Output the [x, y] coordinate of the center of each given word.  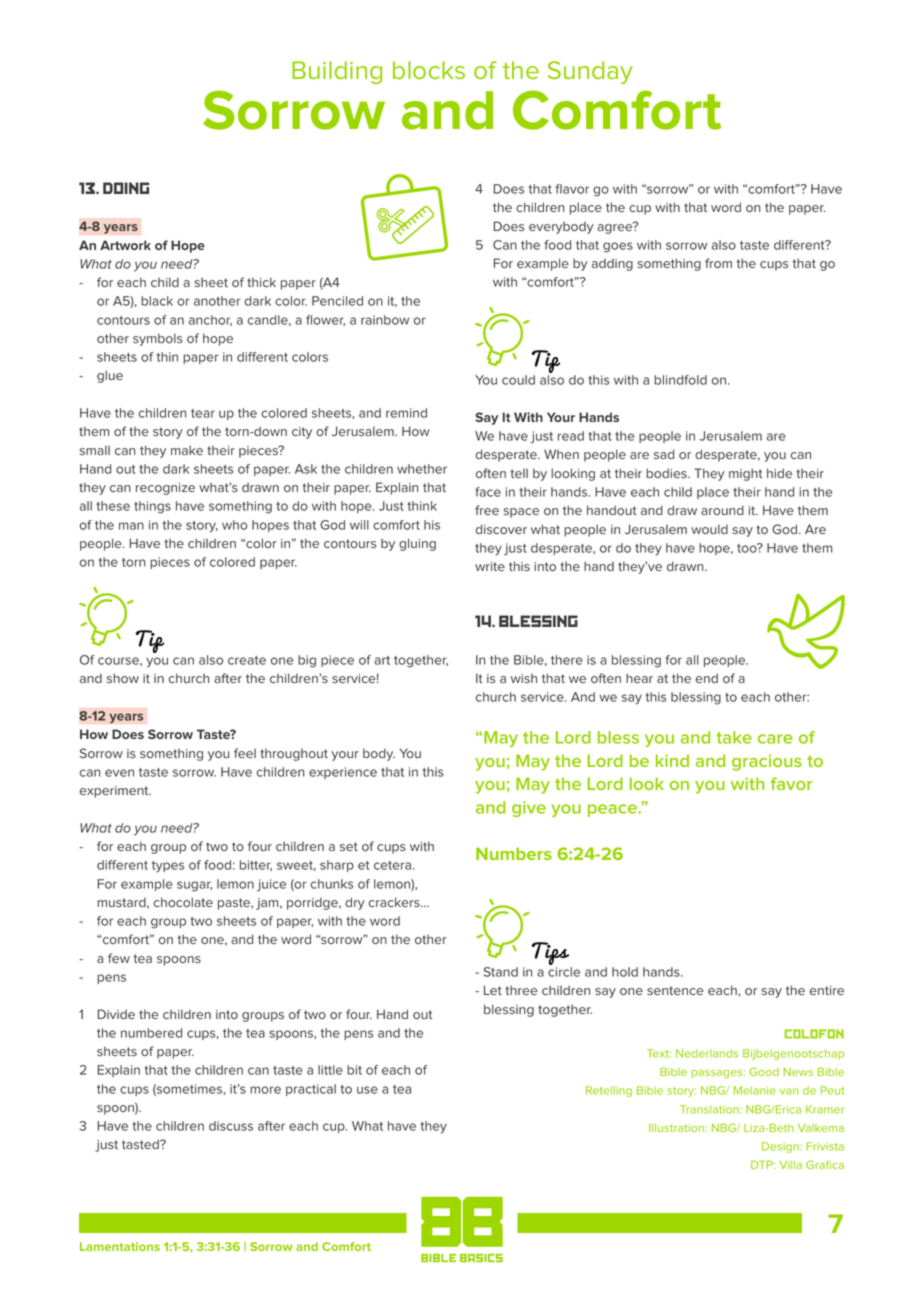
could [518, 380]
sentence [675, 991]
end [707, 678]
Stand [501, 972]
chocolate [183, 902]
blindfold [680, 380]
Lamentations [120, 1246]
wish [524, 678]
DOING [126, 188]
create [247, 660]
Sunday [590, 72]
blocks [429, 70]
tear [203, 413]
